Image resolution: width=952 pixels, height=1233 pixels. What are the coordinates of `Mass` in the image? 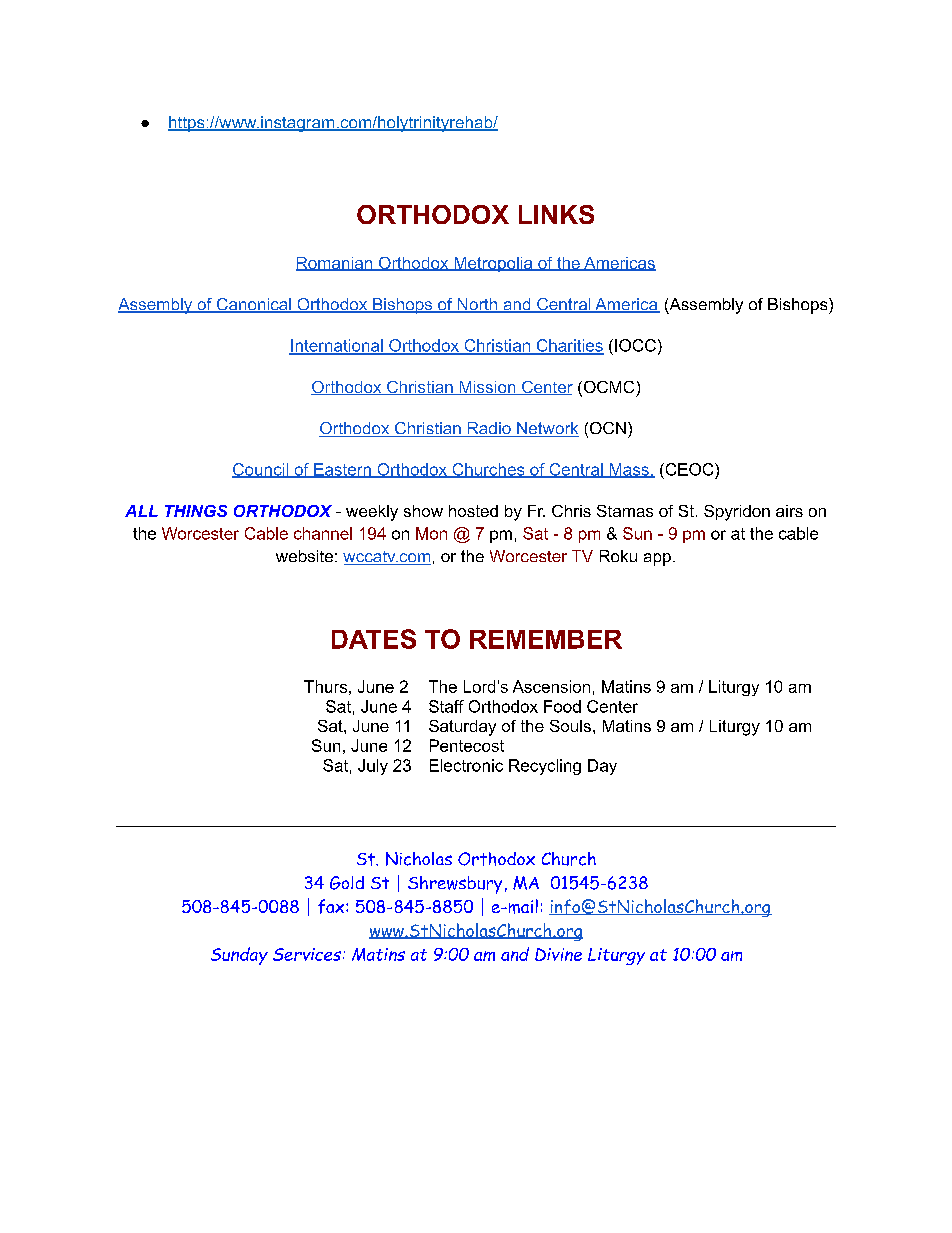 It's located at (629, 470).
